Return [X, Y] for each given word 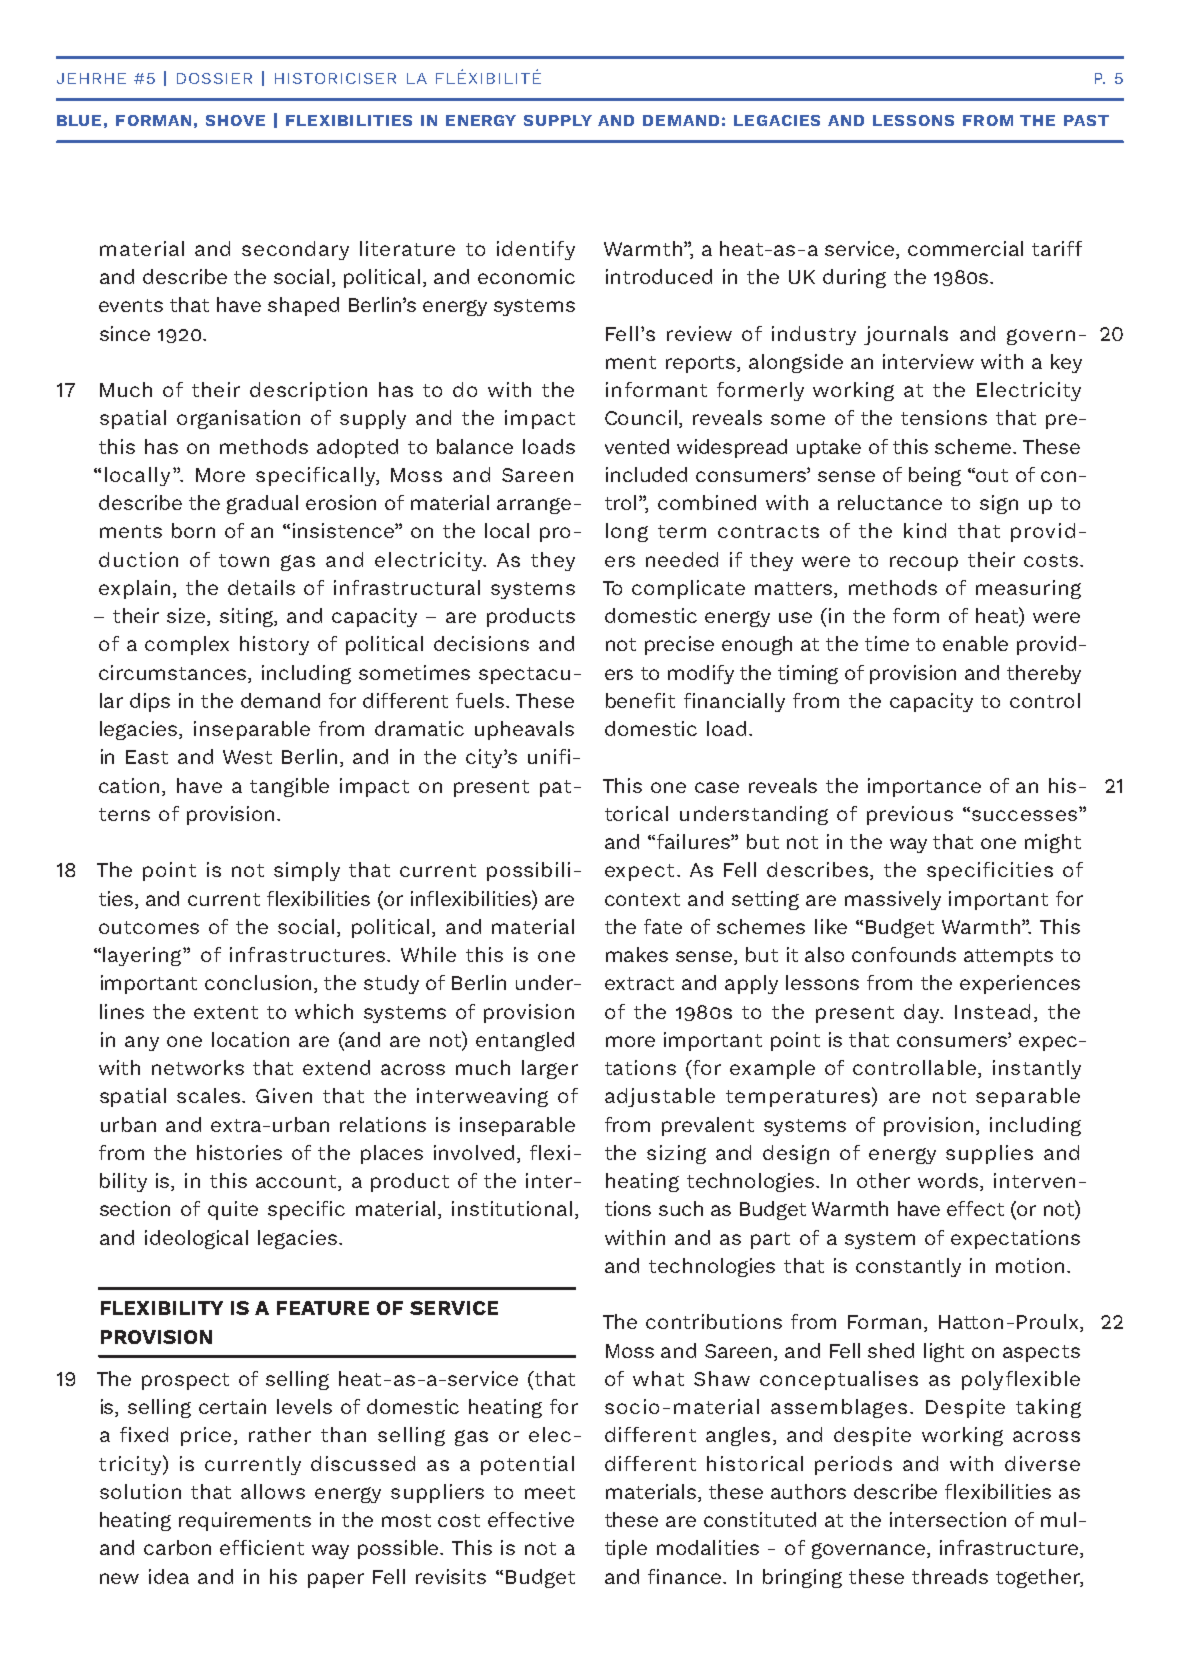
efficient [262, 1547]
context [642, 899]
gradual [262, 504]
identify [536, 250]
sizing [676, 1154]
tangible [289, 787]
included [646, 474]
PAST [1086, 120]
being [935, 476]
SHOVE [235, 120]
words [949, 1182]
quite [233, 1210]
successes [1023, 815]
